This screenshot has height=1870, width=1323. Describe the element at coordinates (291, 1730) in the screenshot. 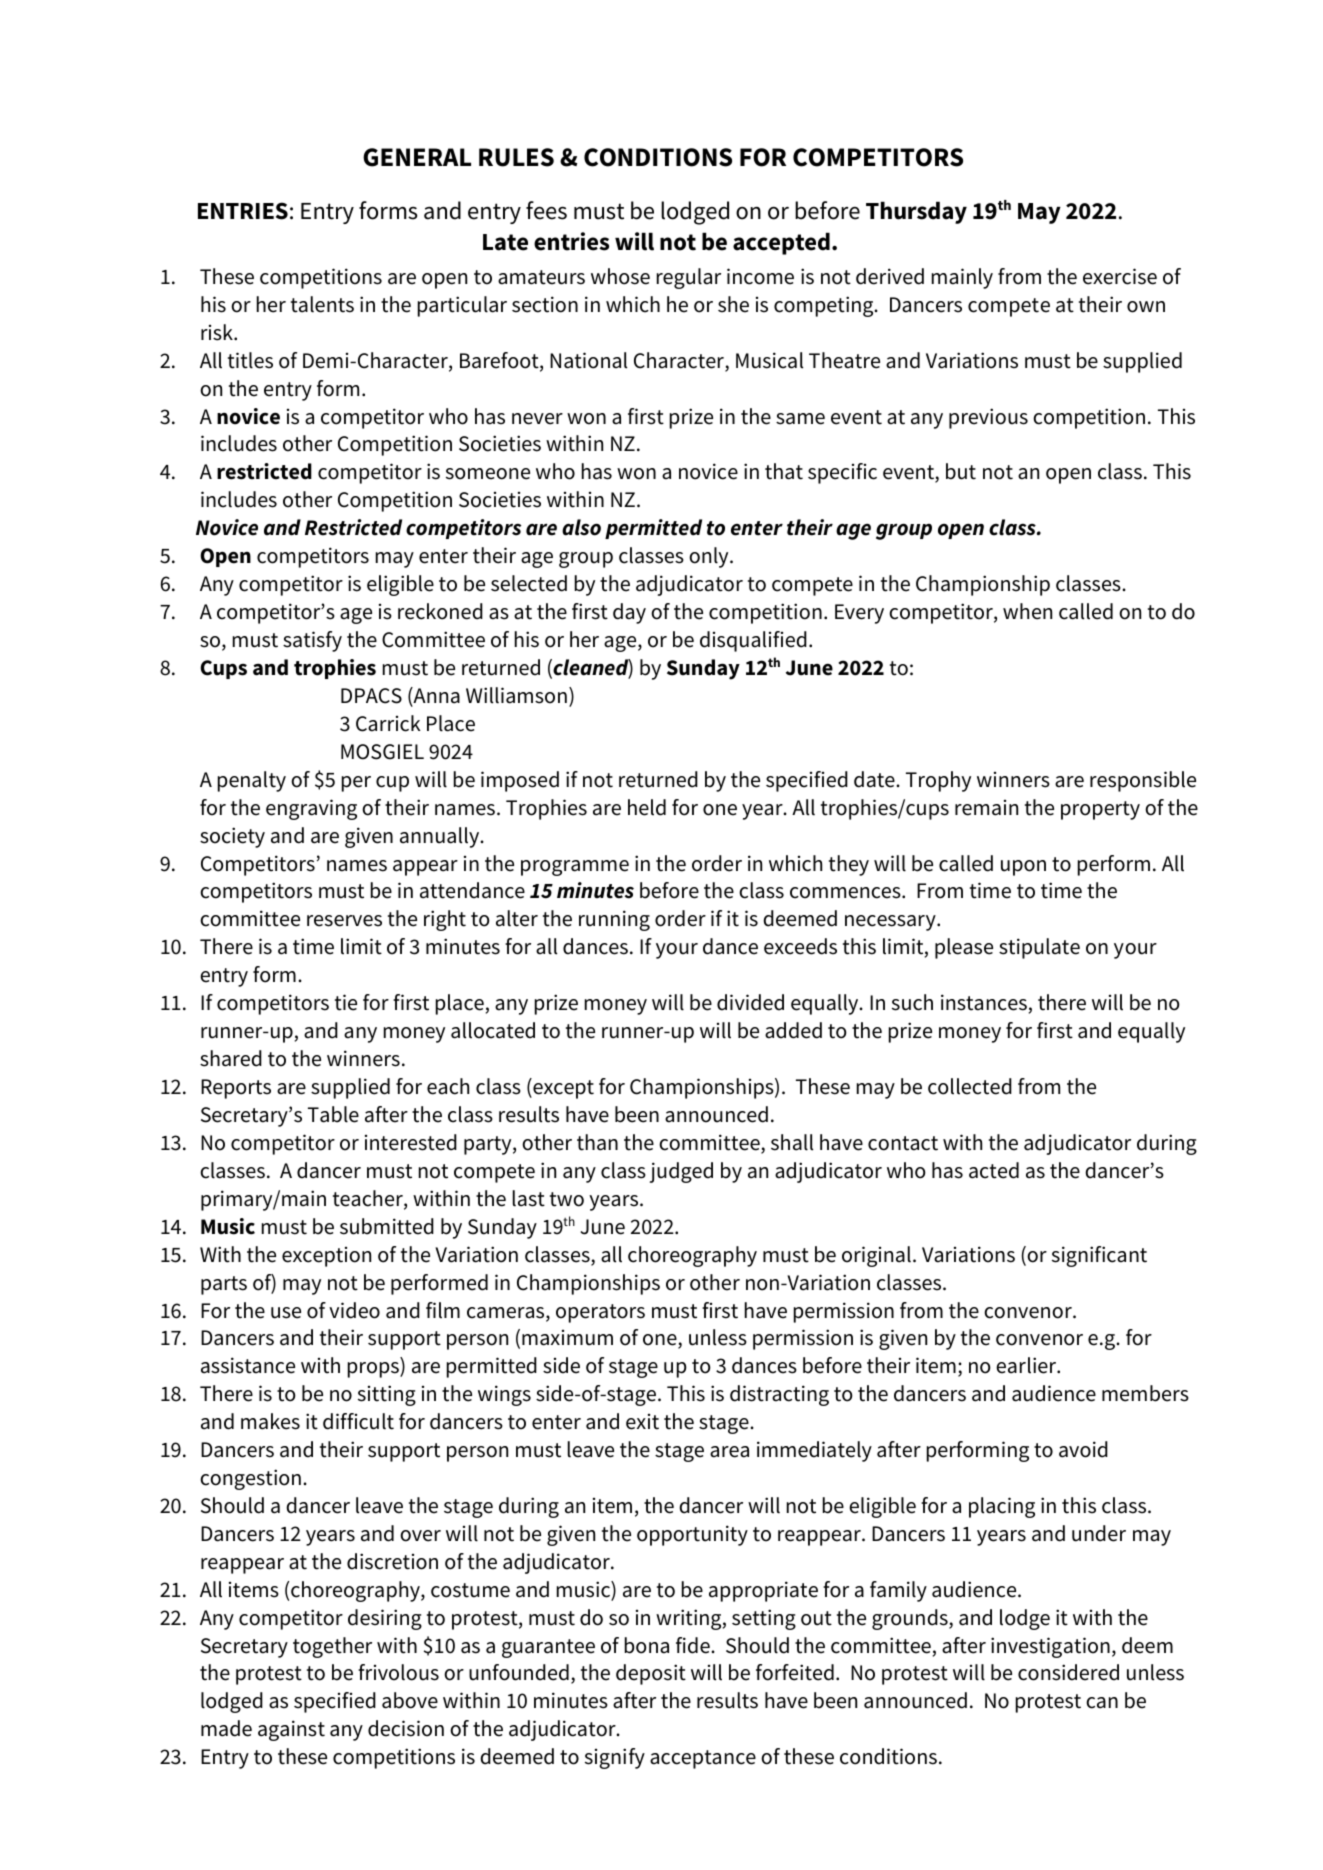

I see `against` at that location.
